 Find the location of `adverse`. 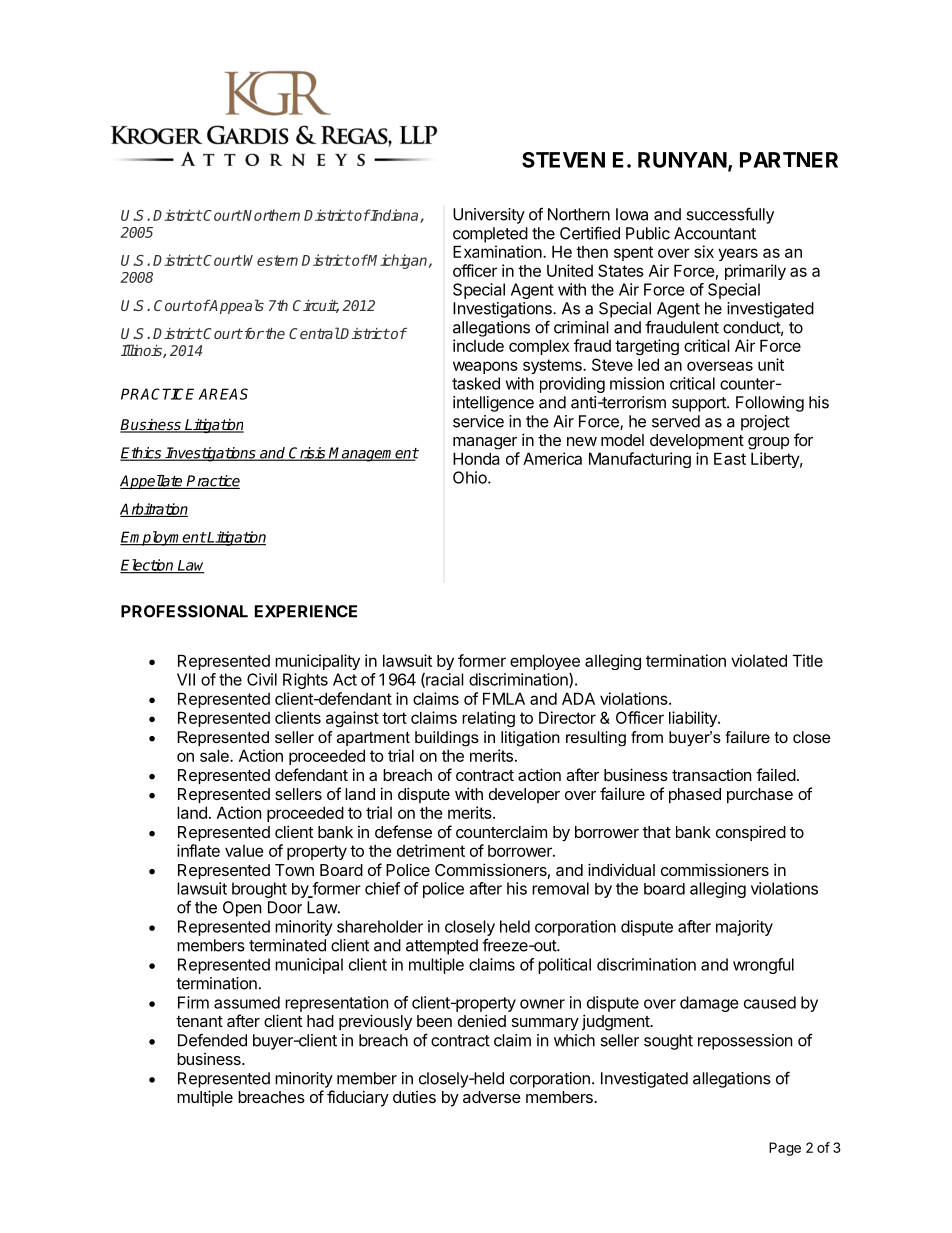

adverse is located at coordinates (492, 1097).
